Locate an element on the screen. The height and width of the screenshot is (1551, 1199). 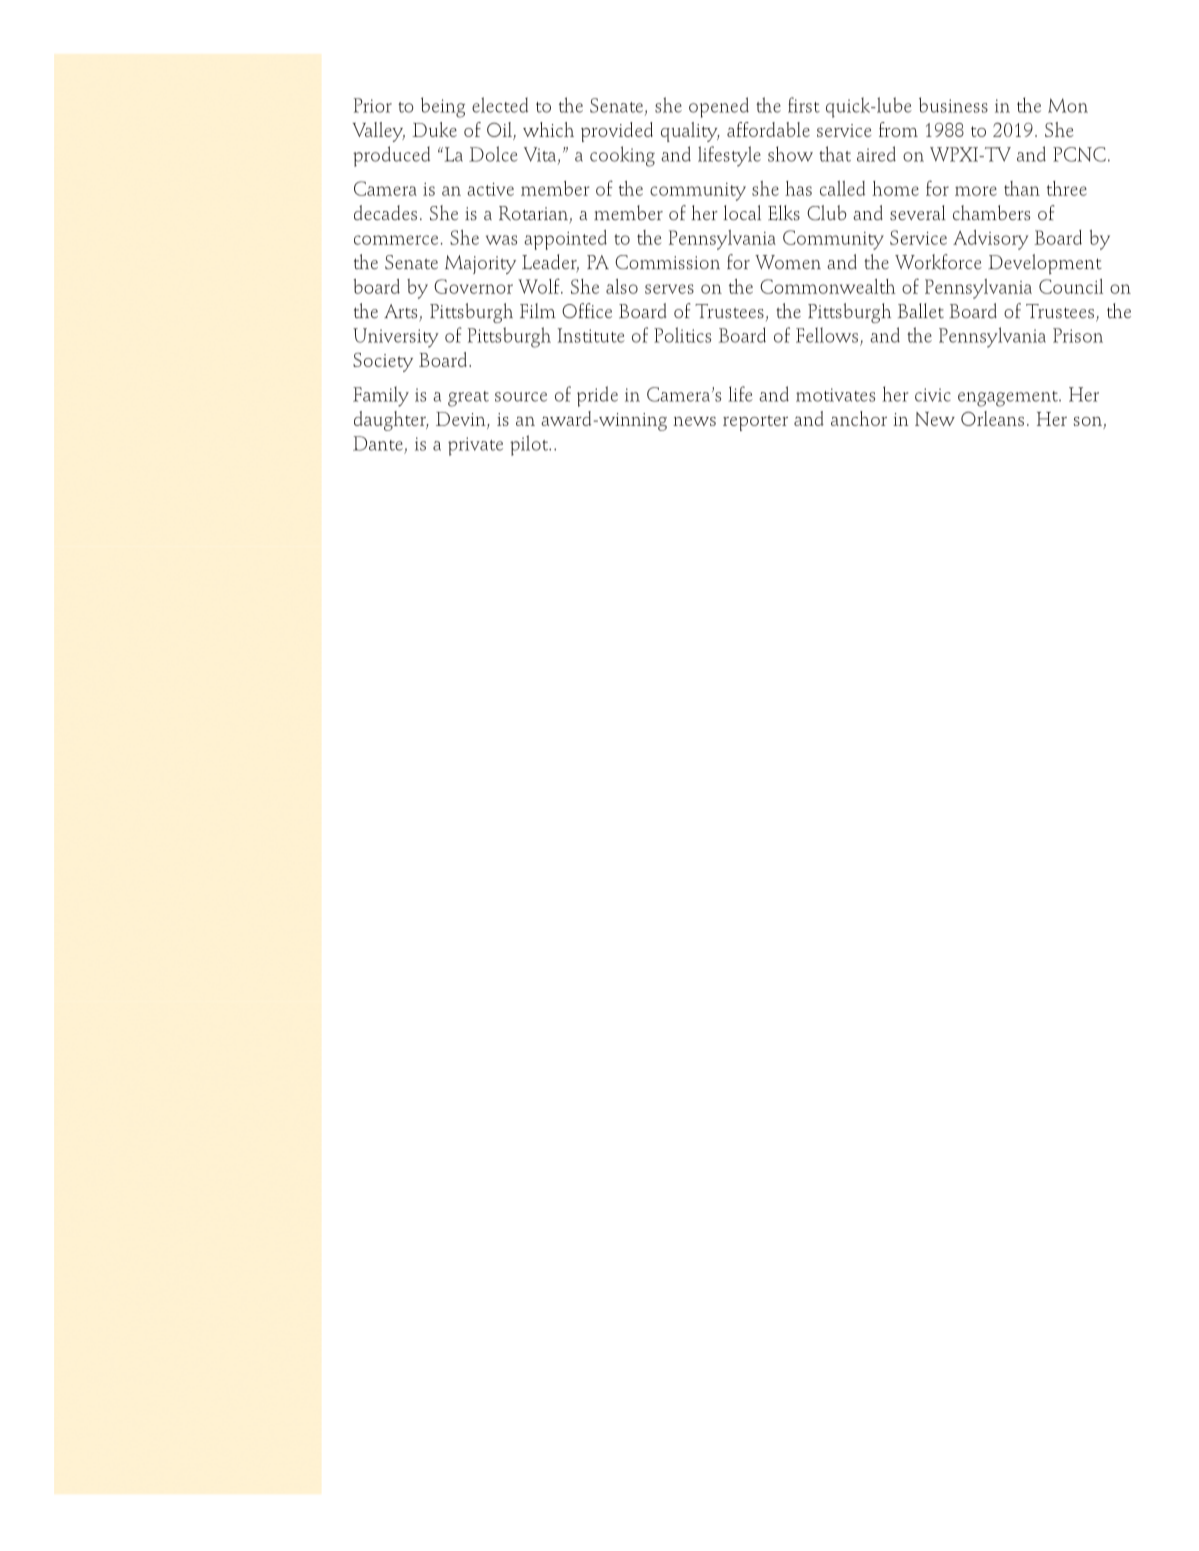
Prison is located at coordinates (1078, 335).
